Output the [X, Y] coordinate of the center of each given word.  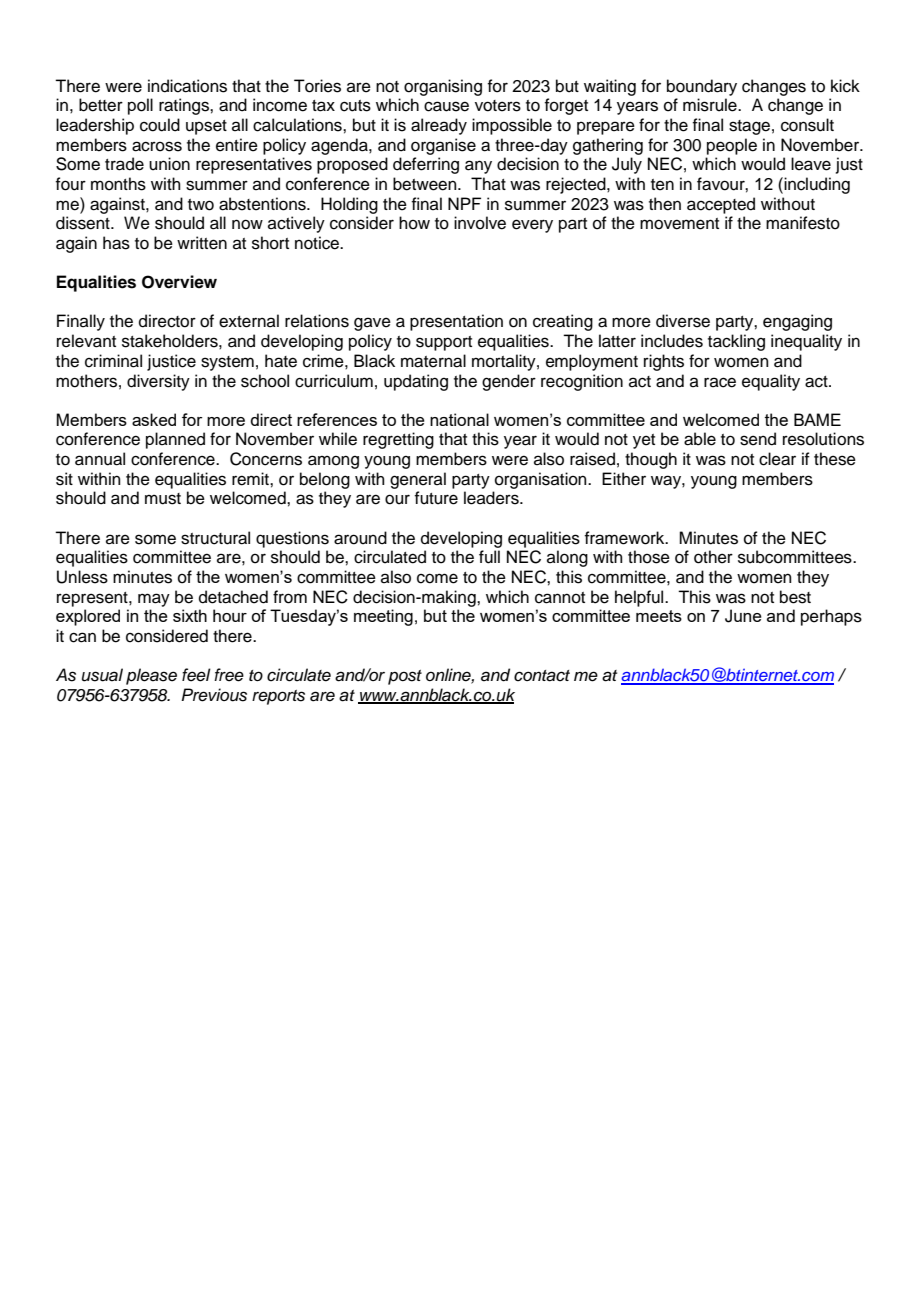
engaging [797, 322]
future [436, 498]
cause [446, 106]
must [163, 499]
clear [777, 459]
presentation [456, 322]
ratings [185, 106]
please [151, 676]
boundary [702, 87]
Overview [179, 282]
